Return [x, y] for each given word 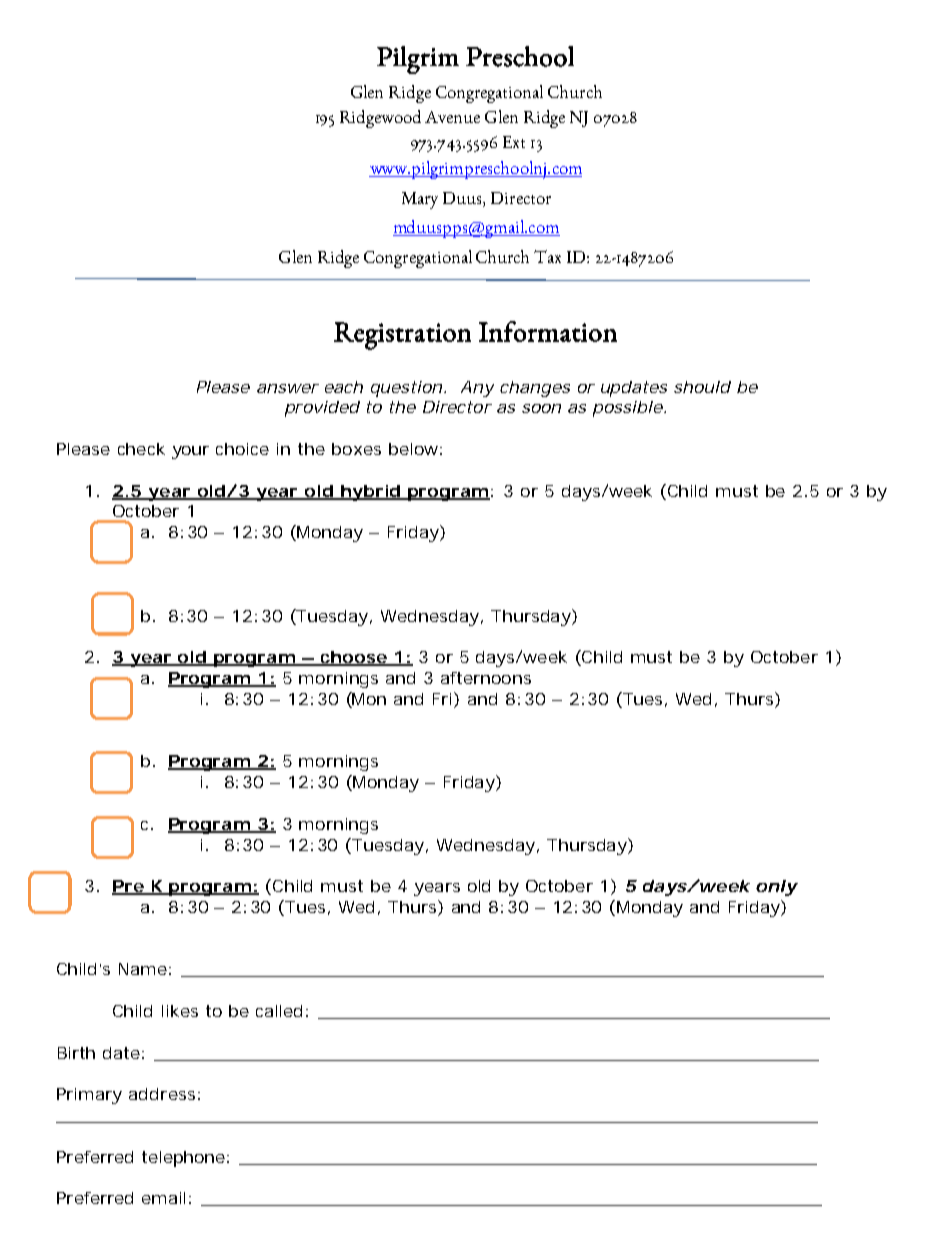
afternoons [486, 678]
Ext [514, 142]
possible [628, 409]
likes [180, 1011]
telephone [185, 1159]
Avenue [452, 117]
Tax [547, 256]
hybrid [369, 493]
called [279, 1011]
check [141, 449]
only [776, 888]
